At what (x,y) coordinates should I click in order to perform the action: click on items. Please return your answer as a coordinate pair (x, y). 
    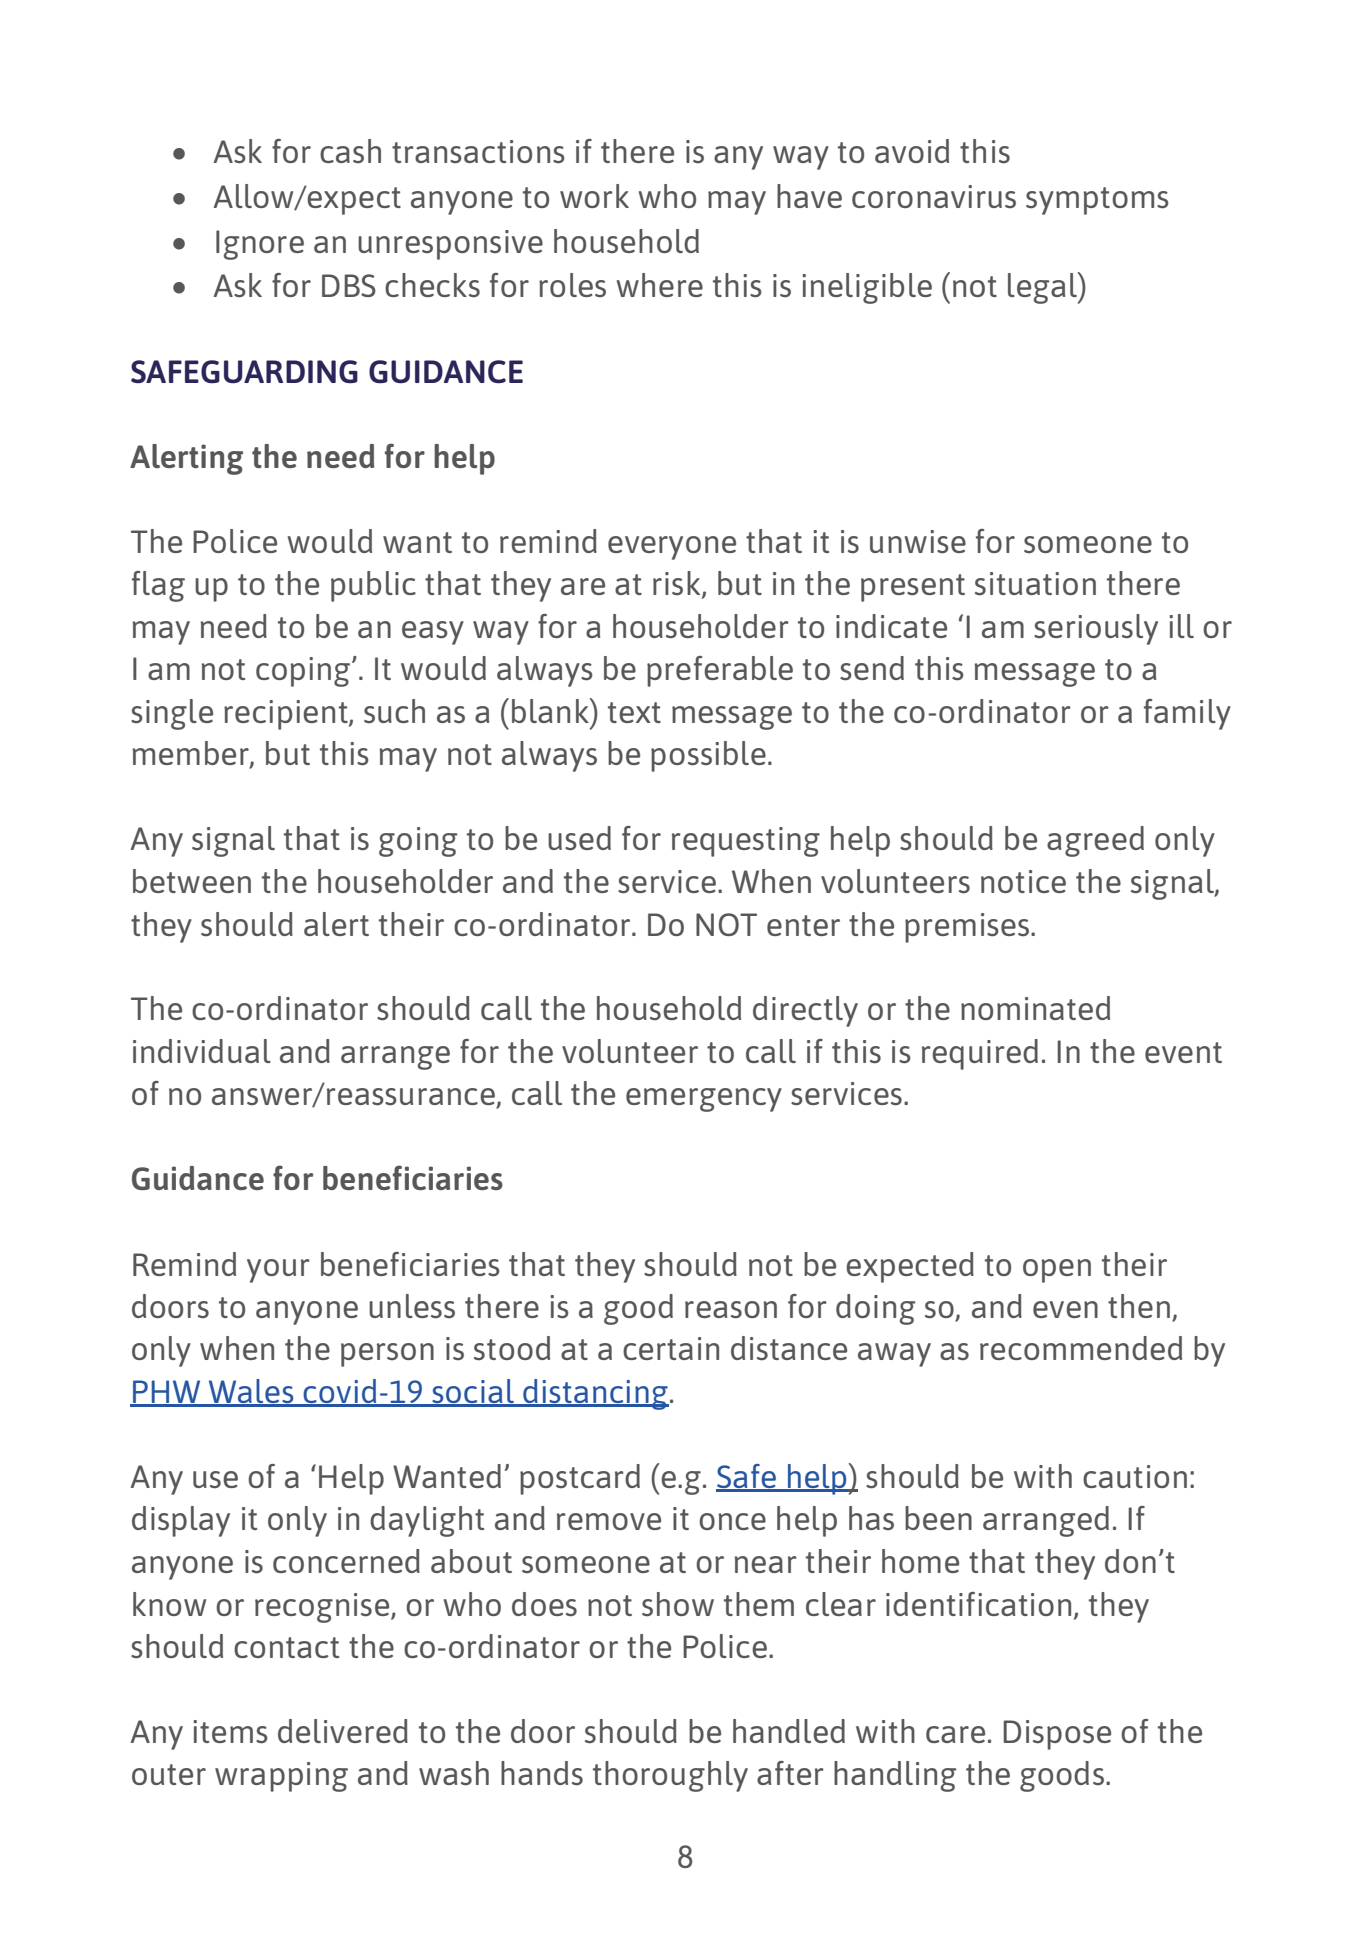
    Looking at the image, I should click on (230, 1732).
